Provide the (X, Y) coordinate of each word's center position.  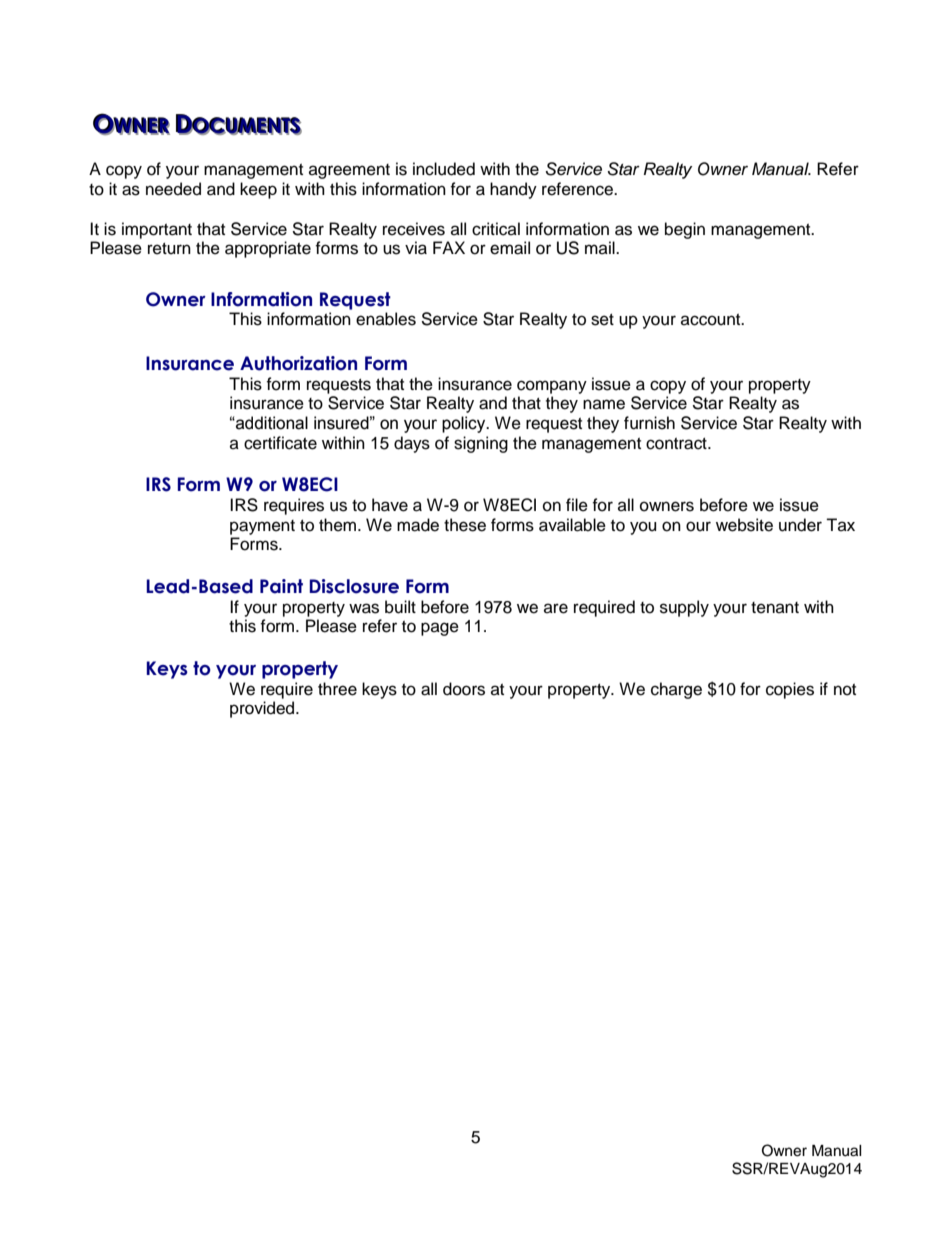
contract (677, 444)
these (465, 525)
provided (263, 709)
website (744, 525)
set (602, 320)
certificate (280, 443)
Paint (281, 586)
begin (685, 230)
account (712, 320)
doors (464, 689)
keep (258, 190)
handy (513, 190)
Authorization (298, 363)
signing (481, 444)
